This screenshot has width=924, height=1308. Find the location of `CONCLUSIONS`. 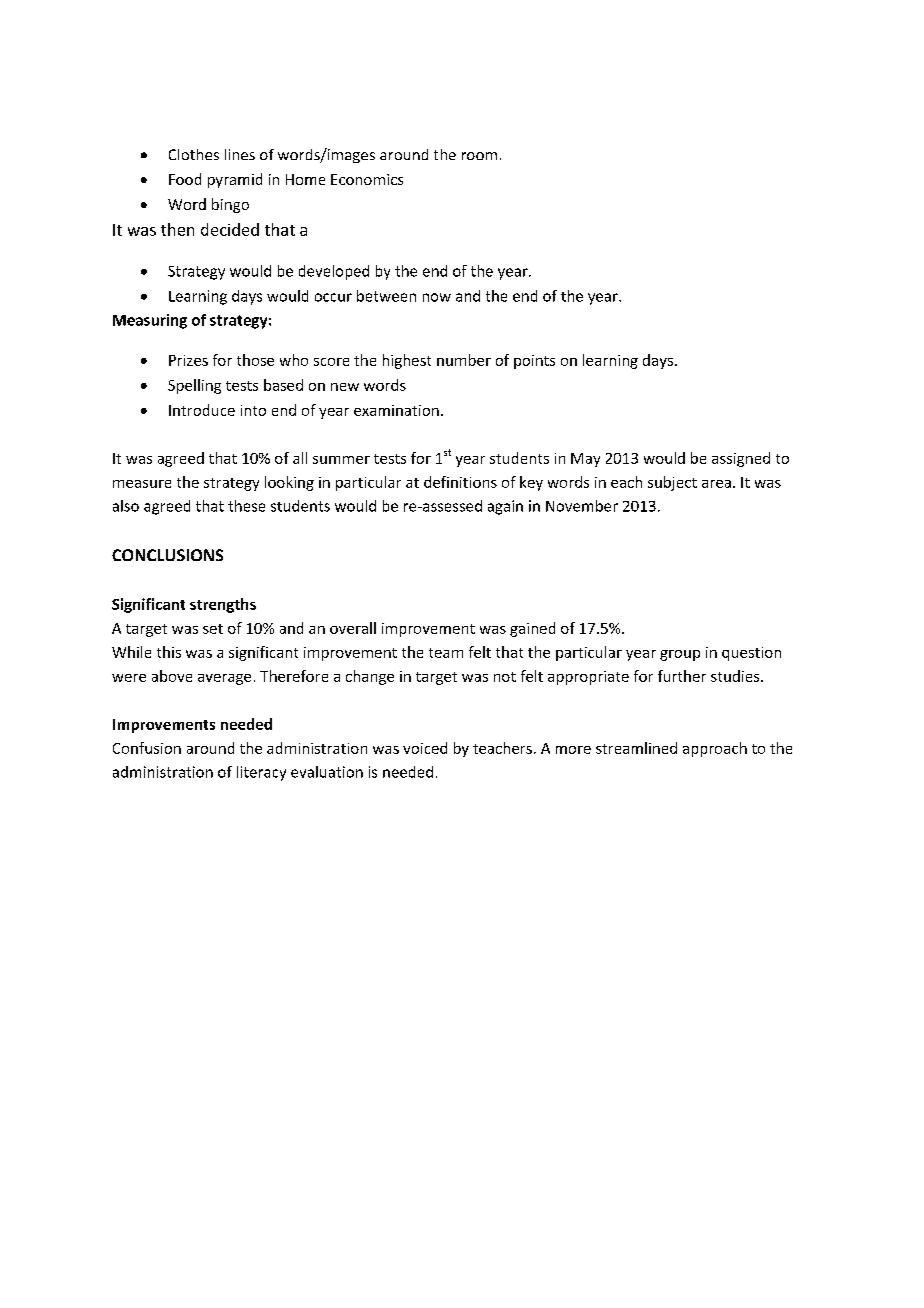

CONCLUSIONS is located at coordinates (167, 555).
